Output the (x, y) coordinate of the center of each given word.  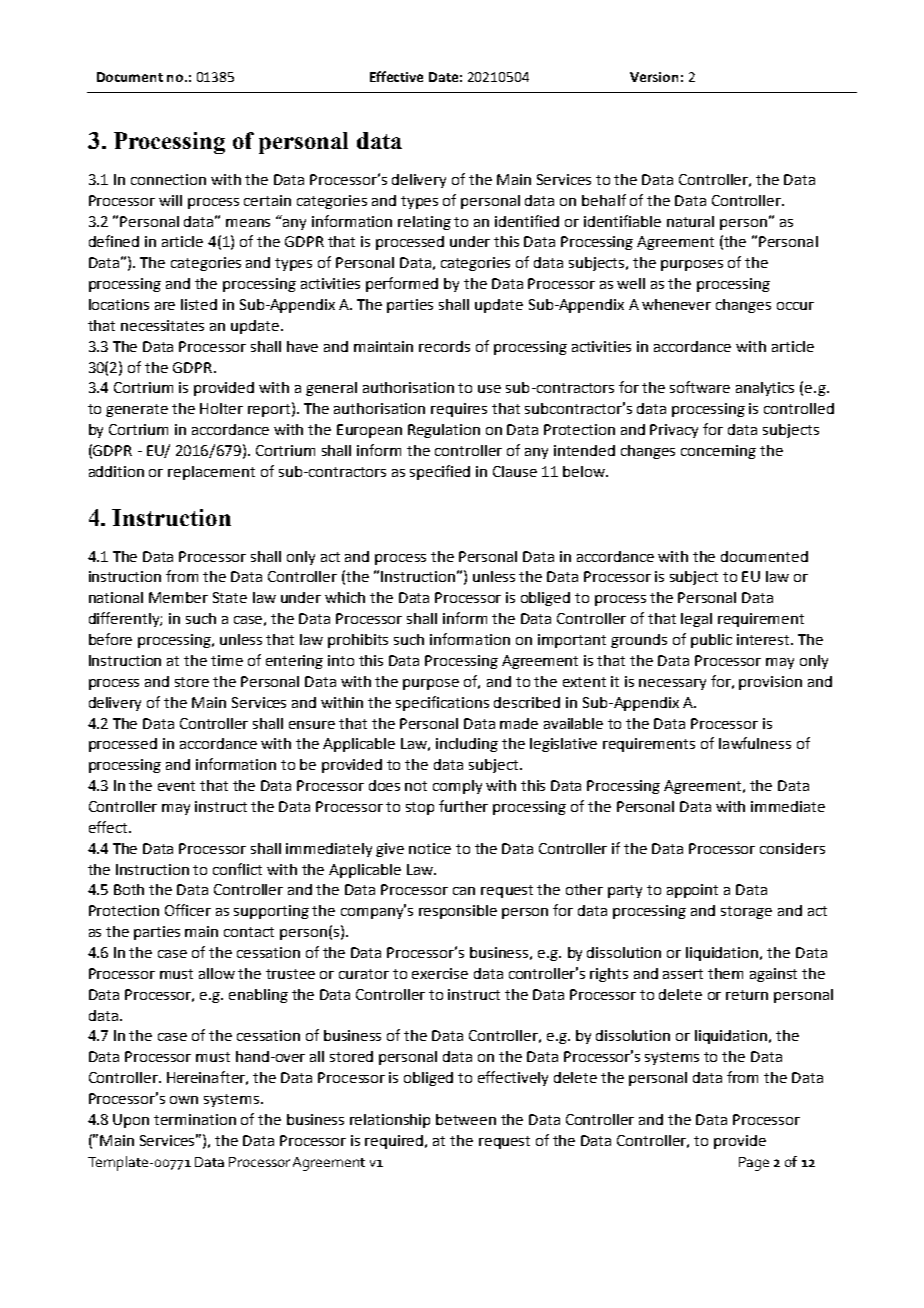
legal (696, 620)
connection (168, 179)
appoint (692, 891)
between (466, 1119)
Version (654, 77)
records (444, 346)
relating (424, 223)
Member (178, 597)
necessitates (162, 325)
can (464, 891)
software (700, 387)
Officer (188, 910)
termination (195, 1119)
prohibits (358, 641)
